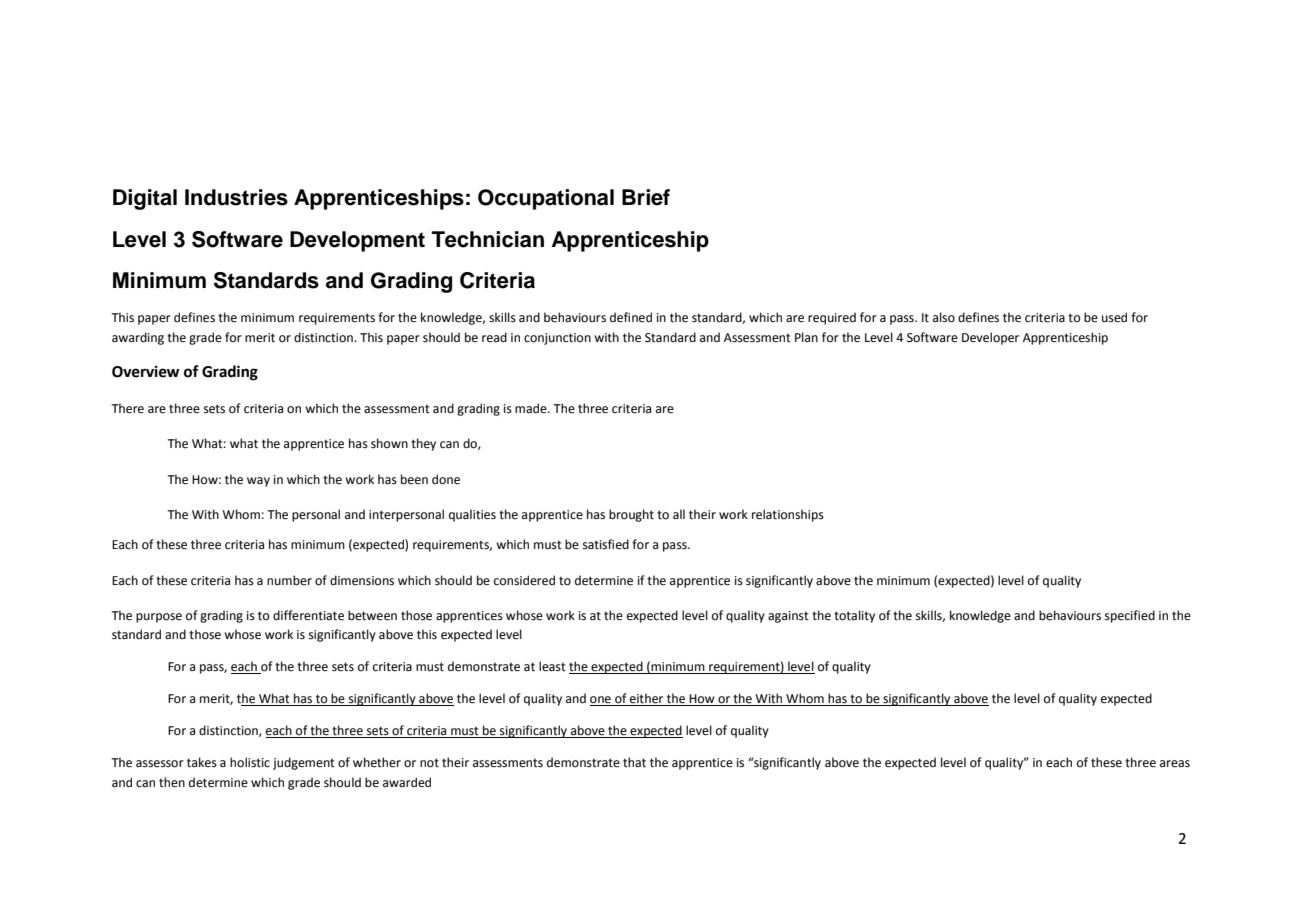 This image has width=1307, height=924. What do you see at coordinates (1130, 616) in the image?
I see `specified` at bounding box center [1130, 616].
